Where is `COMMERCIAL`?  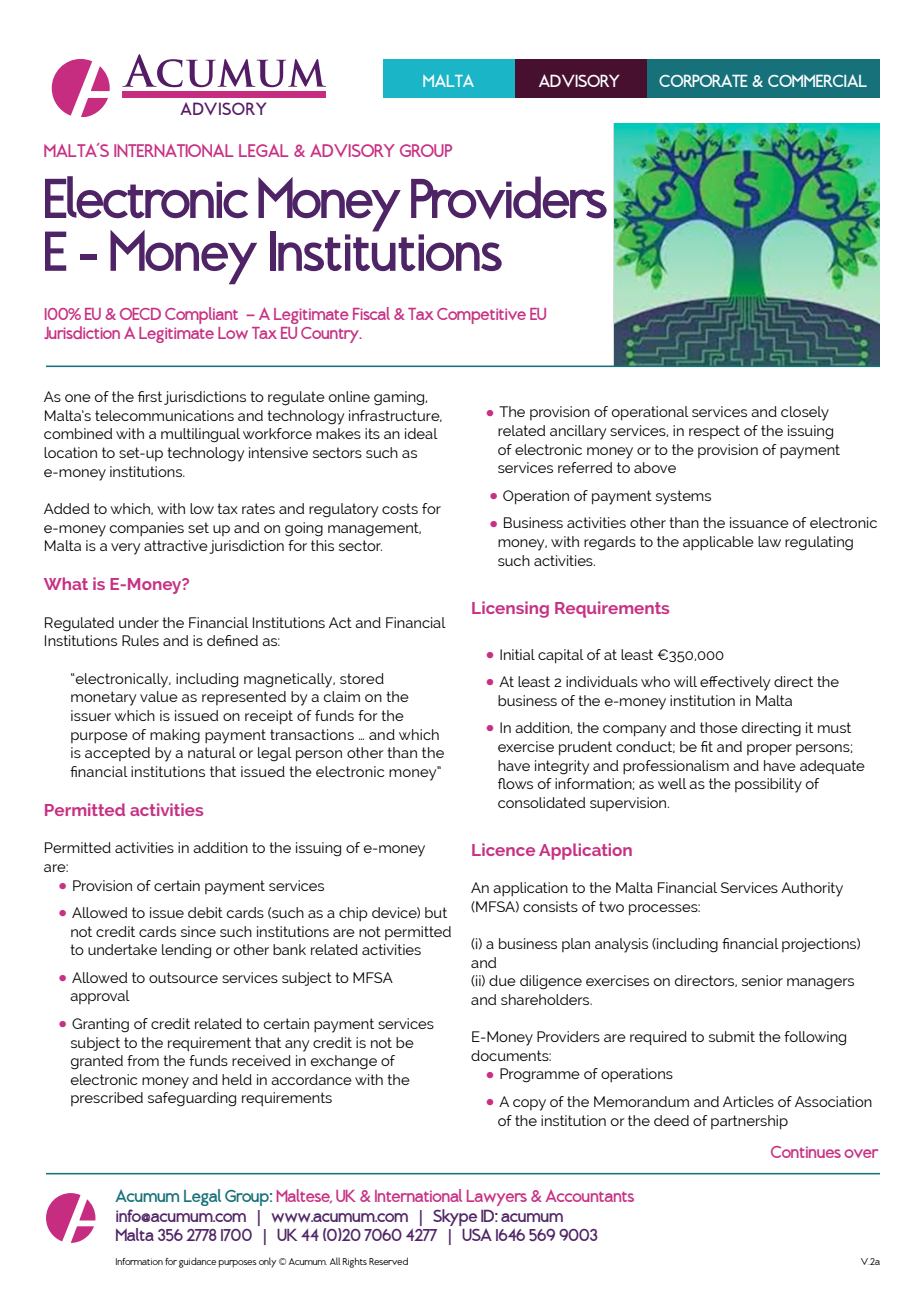 COMMERCIAL is located at coordinates (817, 80).
